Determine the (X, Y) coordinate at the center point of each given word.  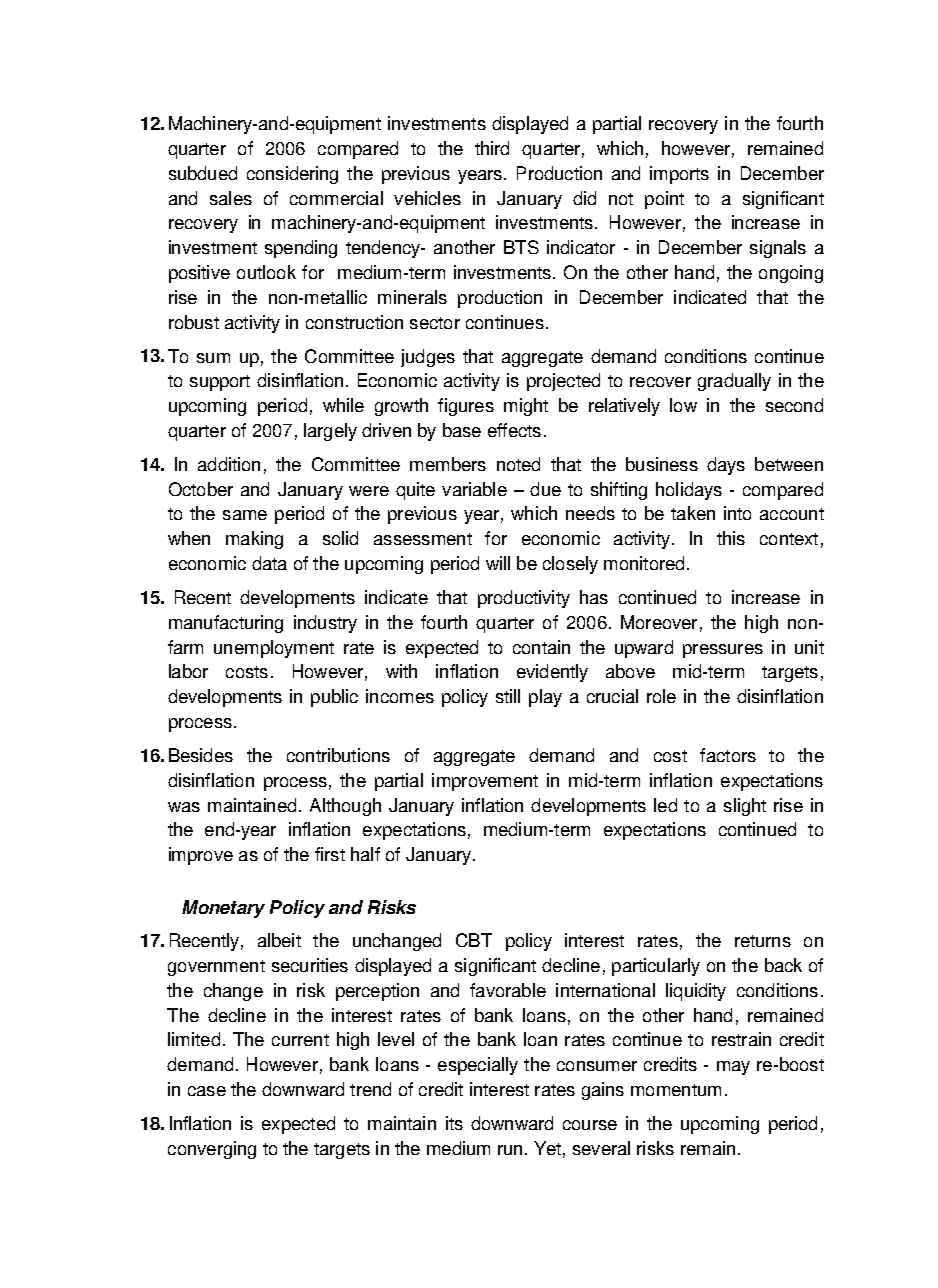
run (510, 1150)
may (733, 1068)
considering (292, 175)
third (492, 148)
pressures (723, 651)
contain (541, 647)
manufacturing (226, 624)
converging (212, 1150)
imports (679, 175)
